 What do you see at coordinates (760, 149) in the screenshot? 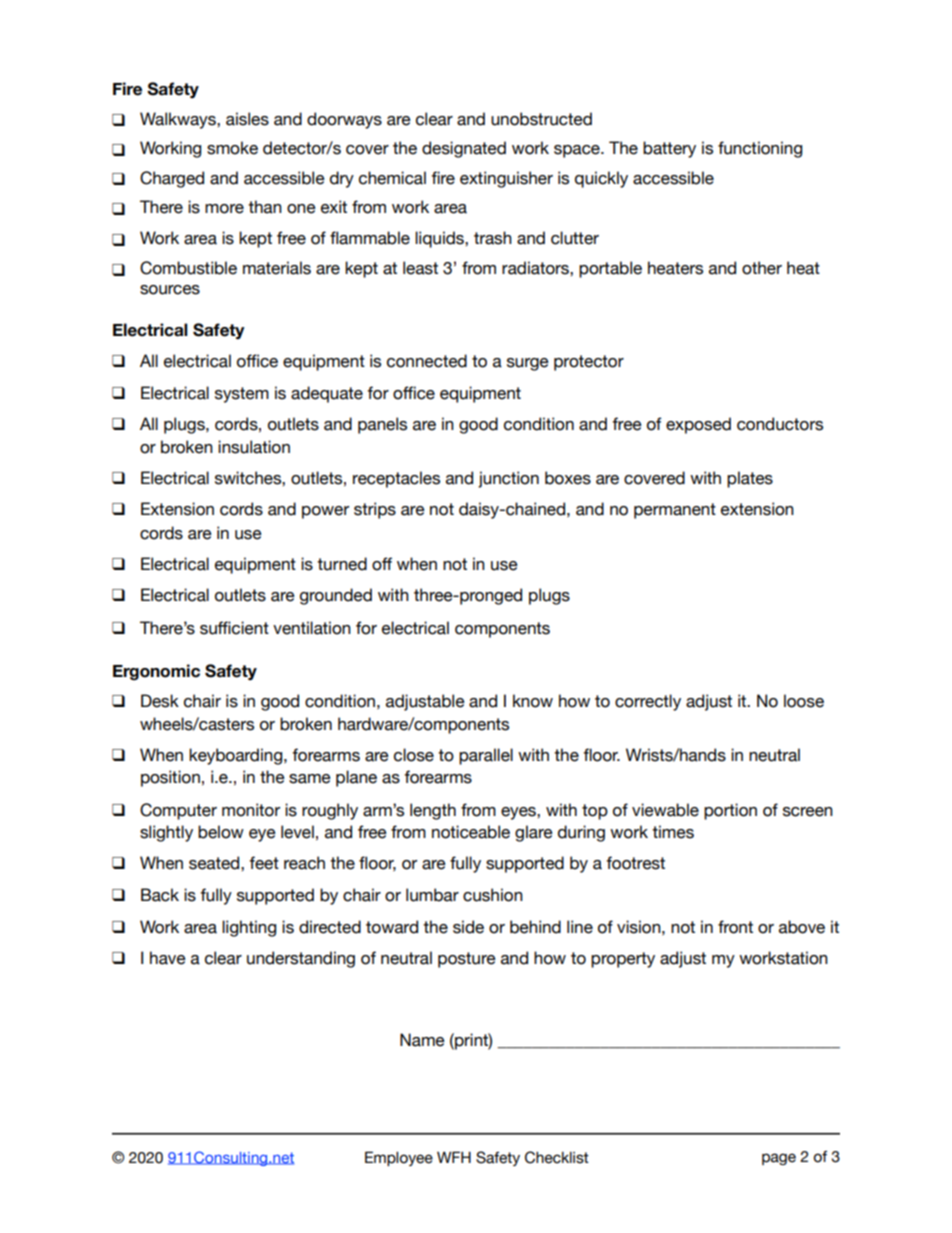
I see `functioning` at bounding box center [760, 149].
